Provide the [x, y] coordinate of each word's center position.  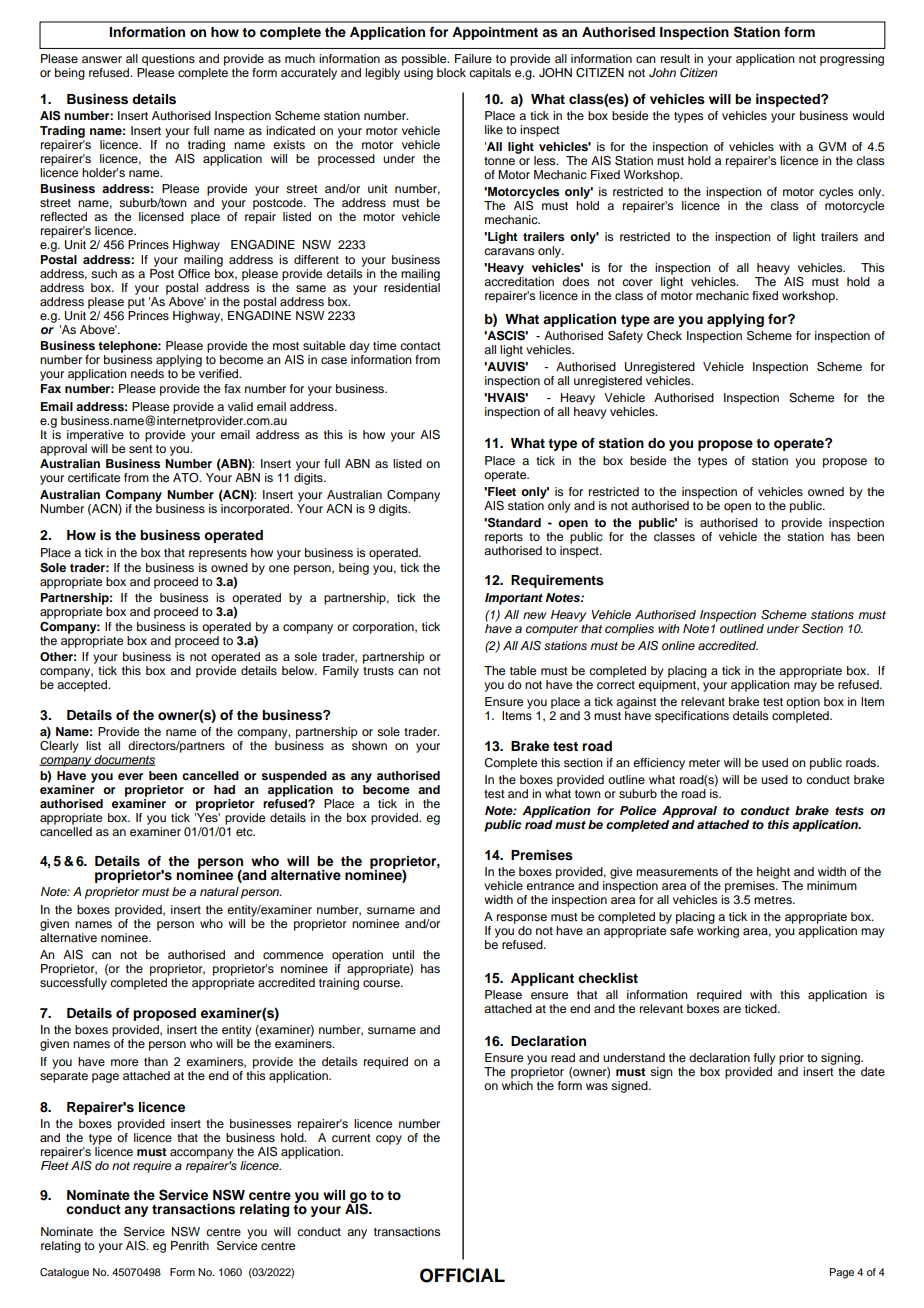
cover [637, 282]
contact [420, 346]
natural [219, 891]
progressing [852, 60]
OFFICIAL [462, 1275]
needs [148, 372]
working [718, 932]
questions [168, 60]
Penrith [190, 1245]
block [451, 72]
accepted [83, 684]
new [535, 615]
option [803, 703]
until [403, 954]
